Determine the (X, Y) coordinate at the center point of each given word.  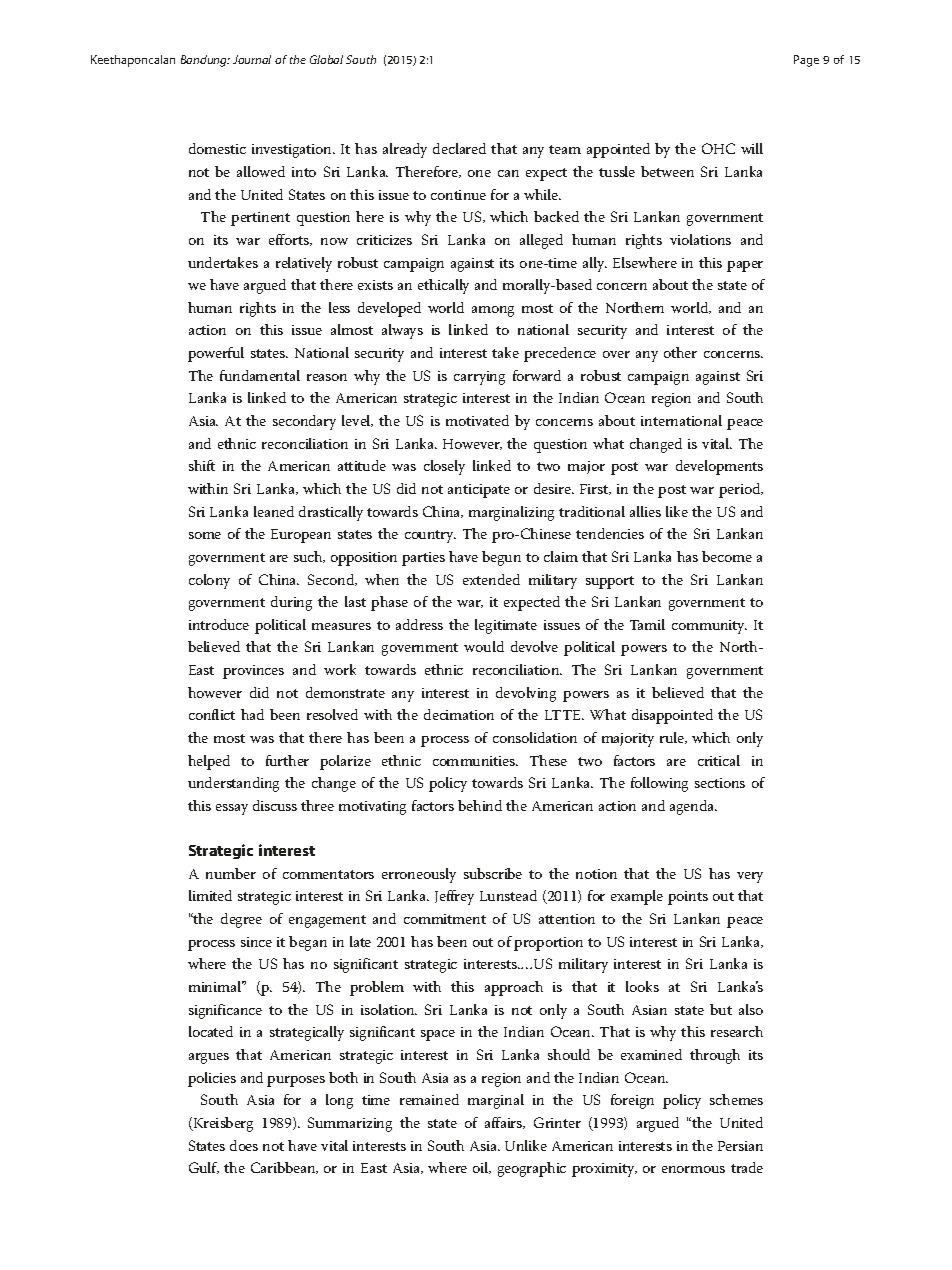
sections (720, 783)
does (244, 1145)
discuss (275, 805)
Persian (740, 1146)
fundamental (260, 375)
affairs (505, 1123)
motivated (477, 420)
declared (459, 148)
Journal (252, 59)
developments (719, 467)
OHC (718, 148)
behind (480, 805)
